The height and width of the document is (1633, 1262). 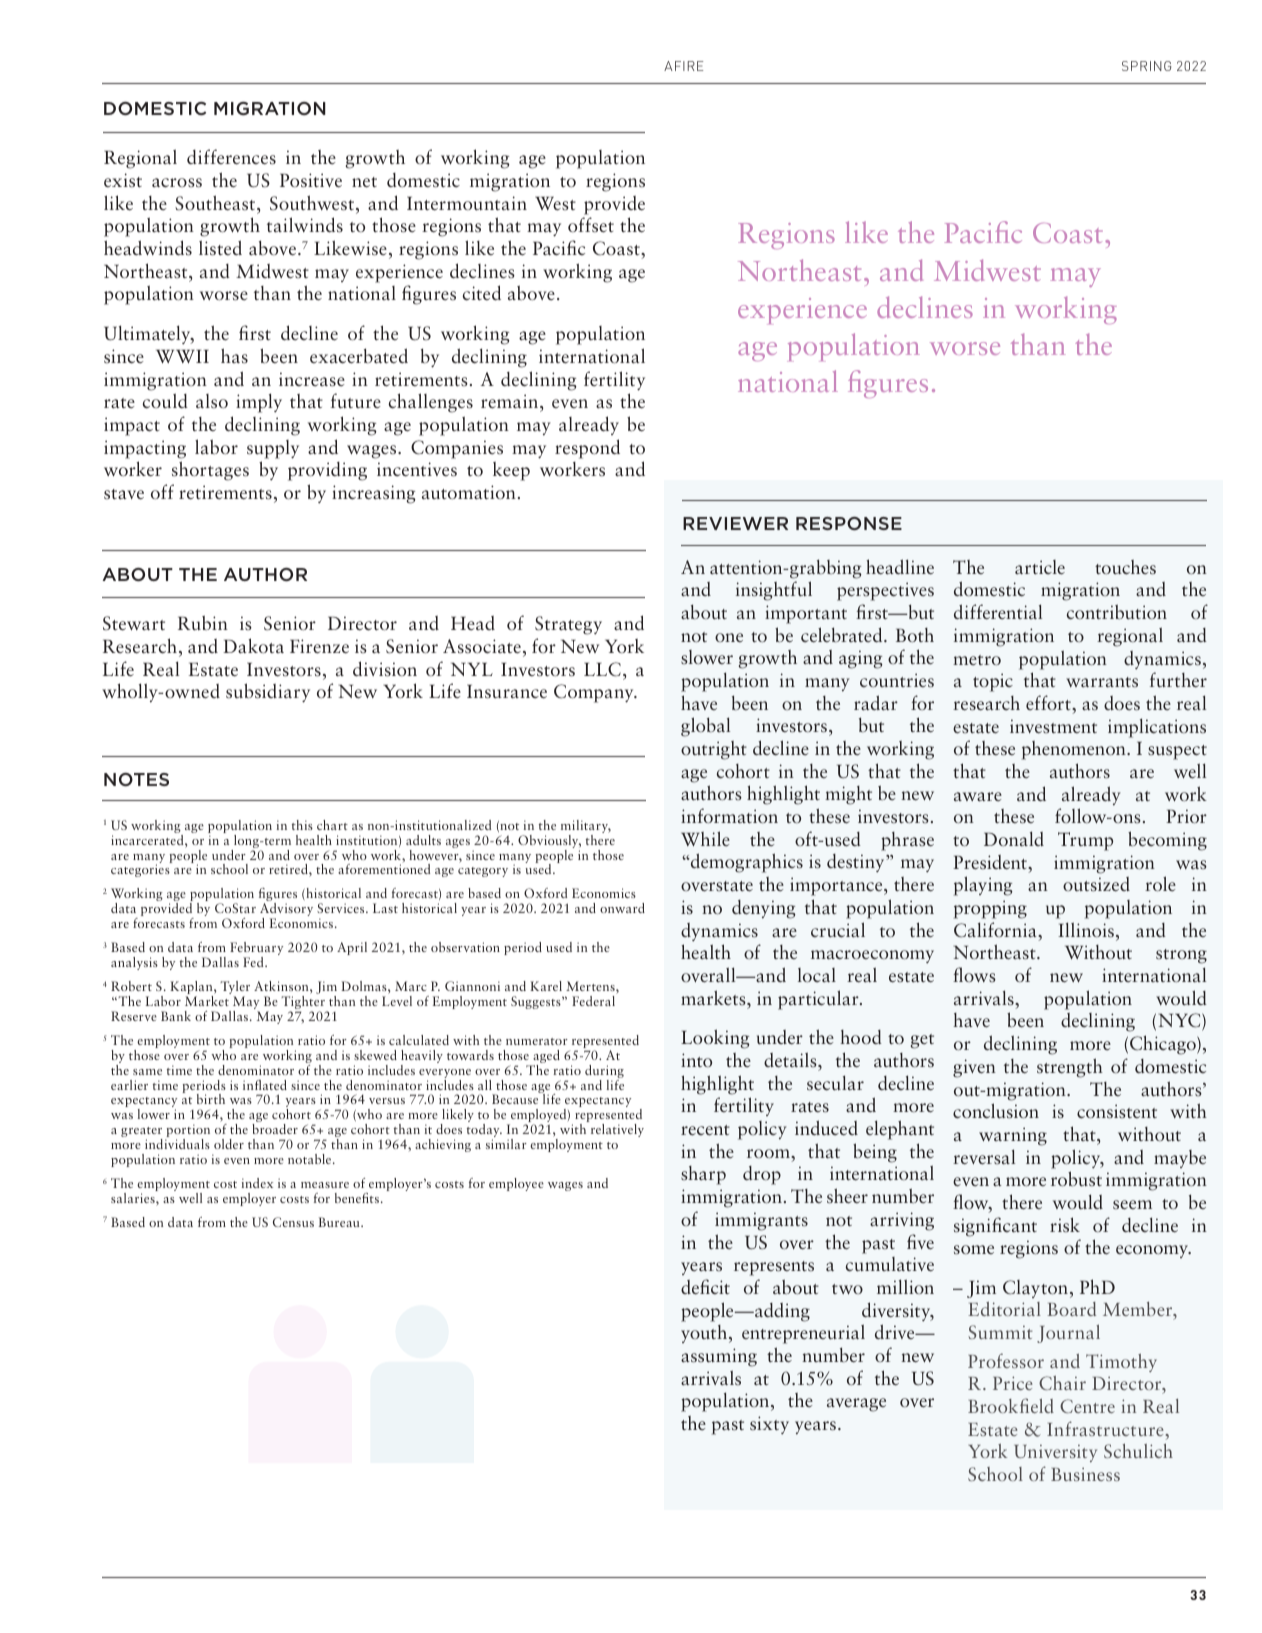 What do you see at coordinates (1146, 66) in the document?
I see `SPRING` at bounding box center [1146, 66].
